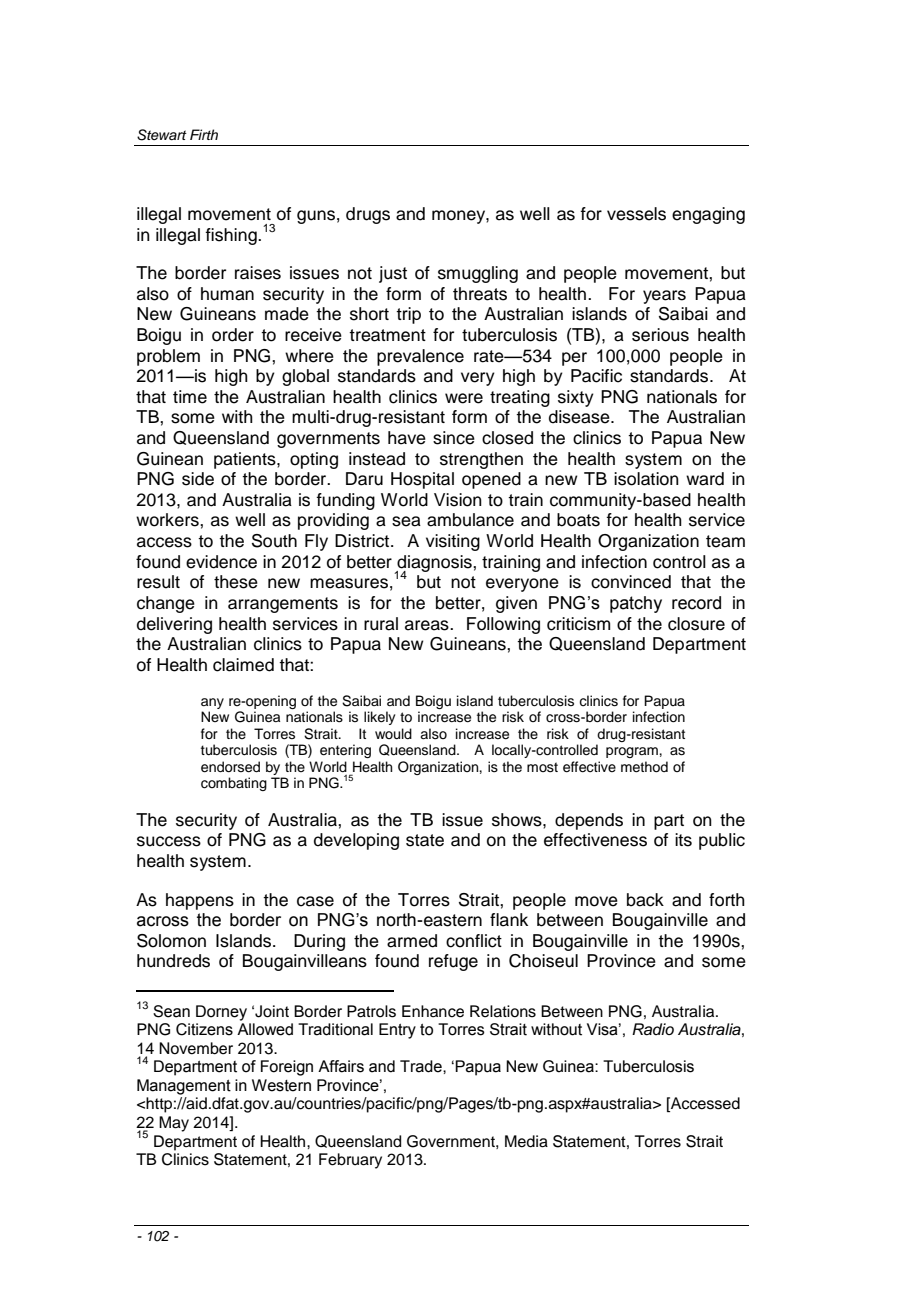 Image resolution: width=924 pixels, height=1305 pixels. I want to click on closure, so click(696, 624).
